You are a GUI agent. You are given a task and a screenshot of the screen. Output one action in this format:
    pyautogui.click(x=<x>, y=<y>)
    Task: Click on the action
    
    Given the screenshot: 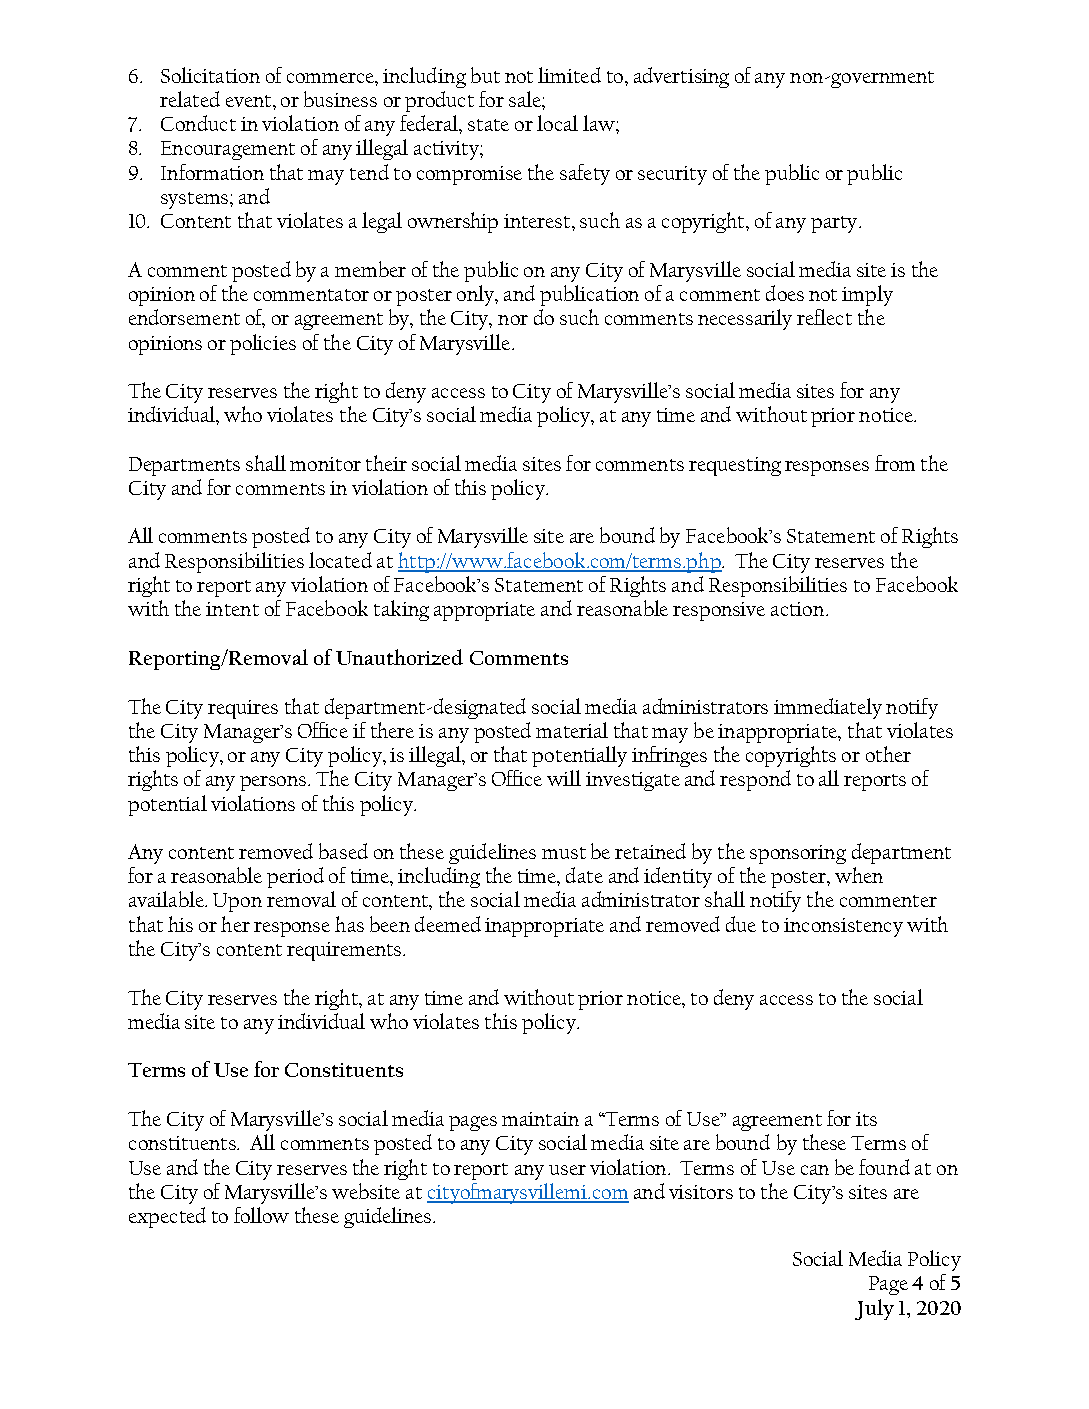 What is the action you would take?
    pyautogui.click(x=799, y=609)
